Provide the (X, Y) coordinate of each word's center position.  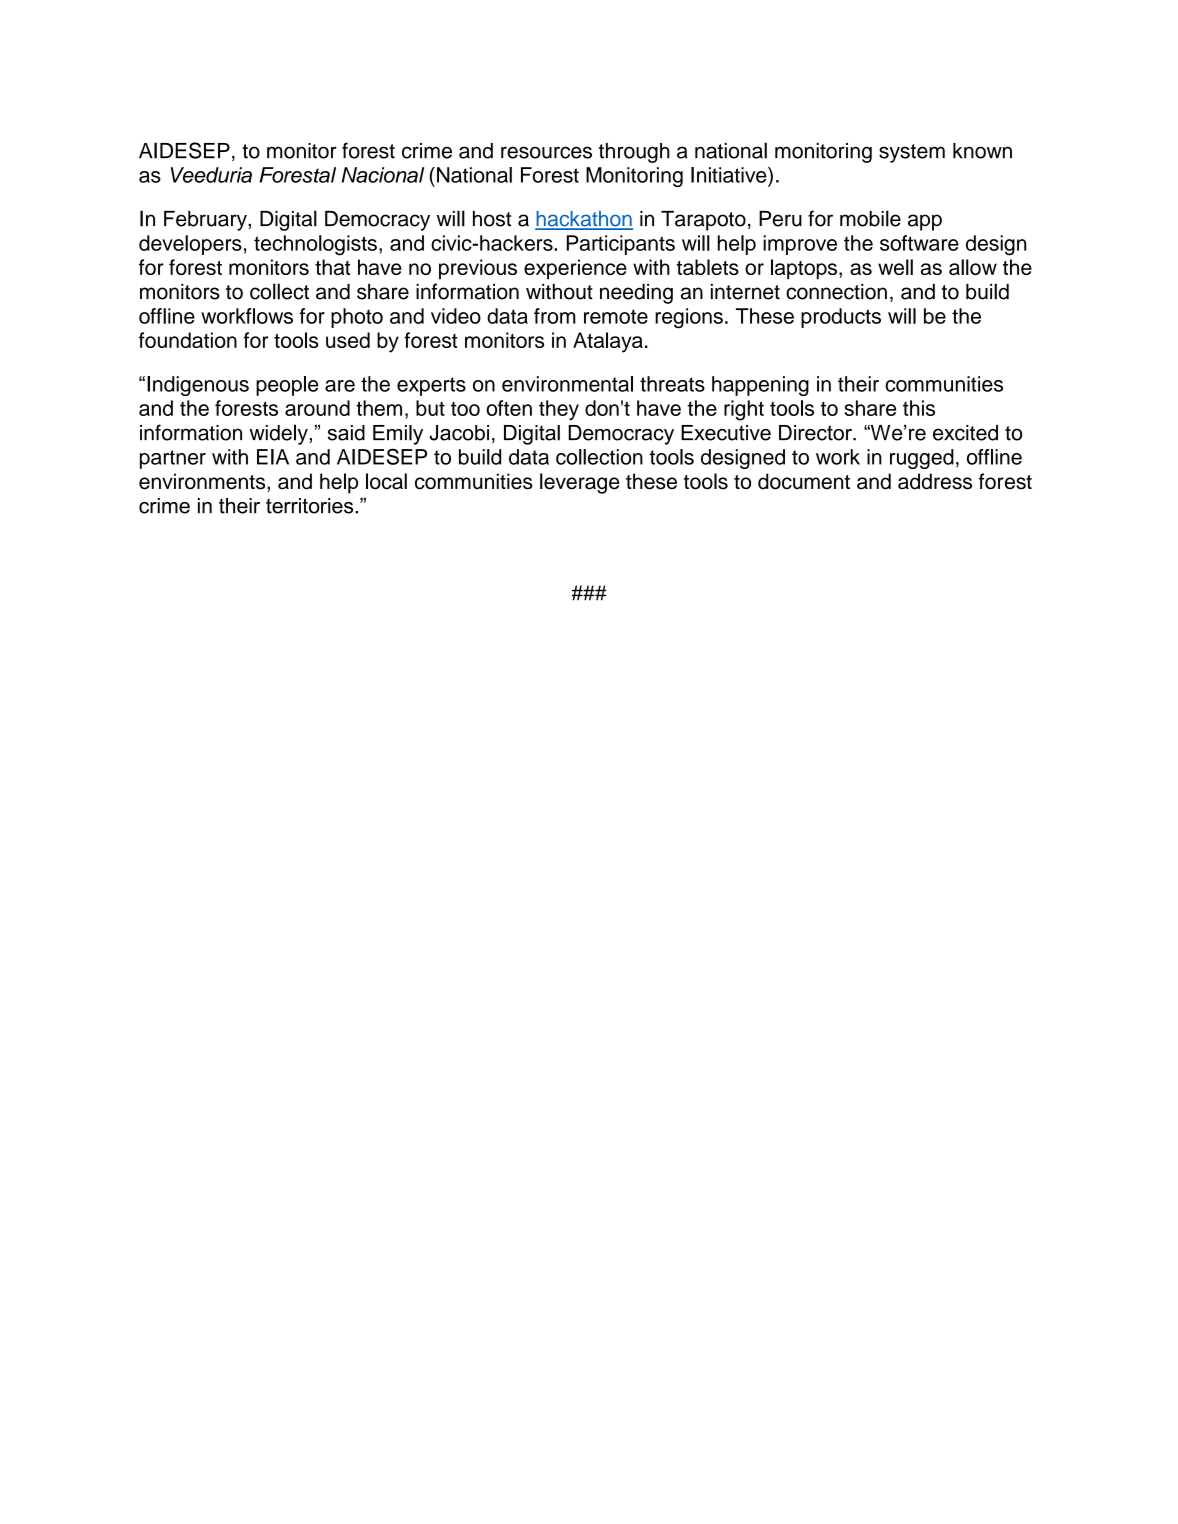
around (317, 408)
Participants (621, 245)
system (912, 153)
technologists (315, 245)
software (919, 243)
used (348, 340)
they (559, 410)
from (555, 316)
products (841, 318)
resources (546, 152)
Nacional (383, 175)
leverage (580, 483)
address (935, 481)
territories (311, 506)
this (919, 408)
